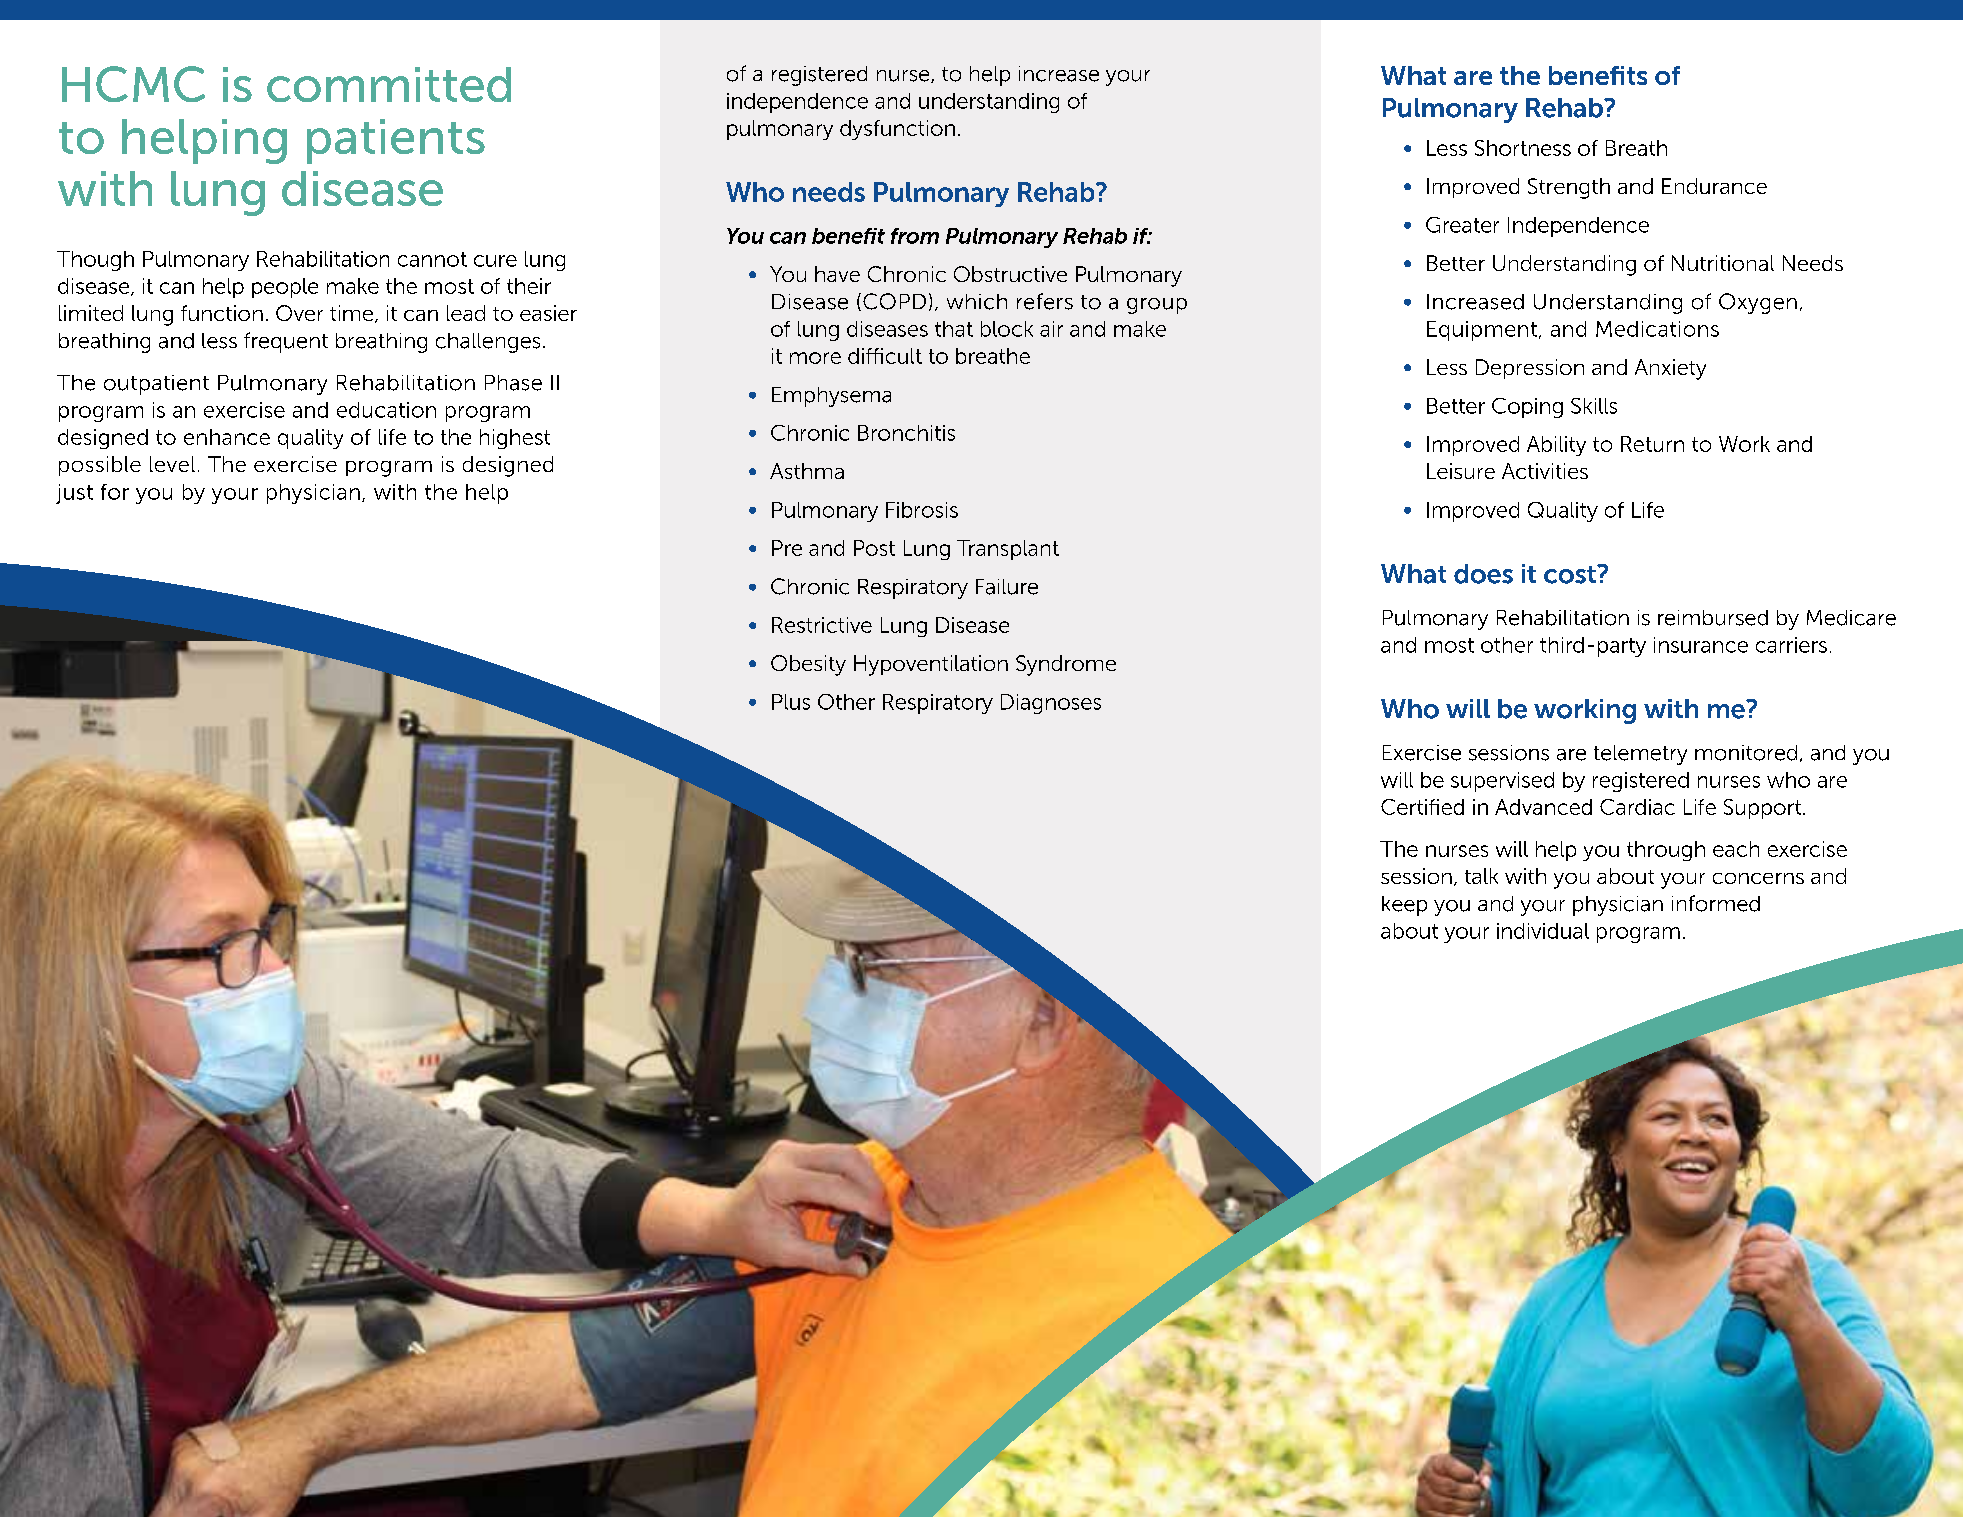  I want to click on keep, so click(1404, 906).
